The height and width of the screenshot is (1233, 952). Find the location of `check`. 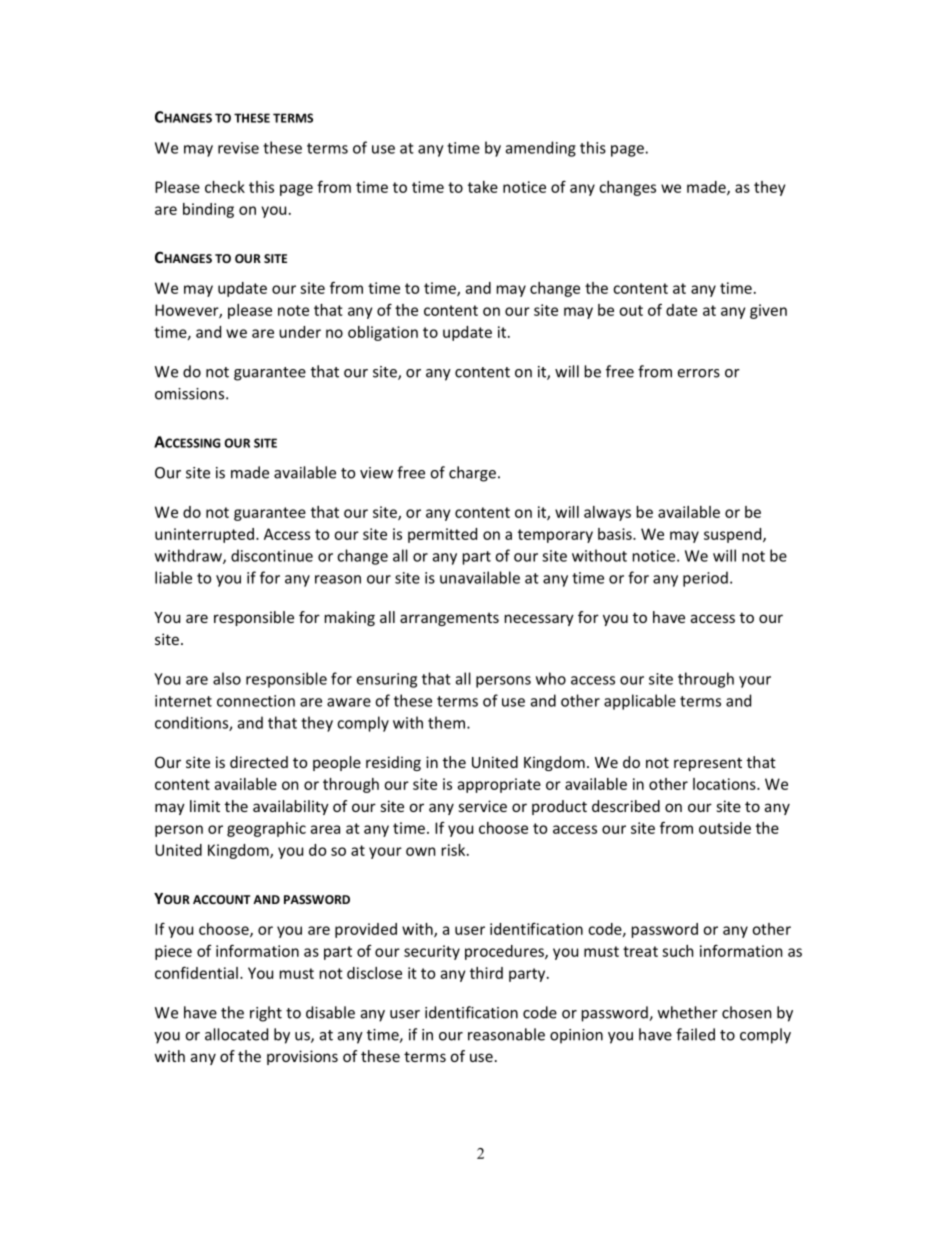

check is located at coordinates (225, 187).
